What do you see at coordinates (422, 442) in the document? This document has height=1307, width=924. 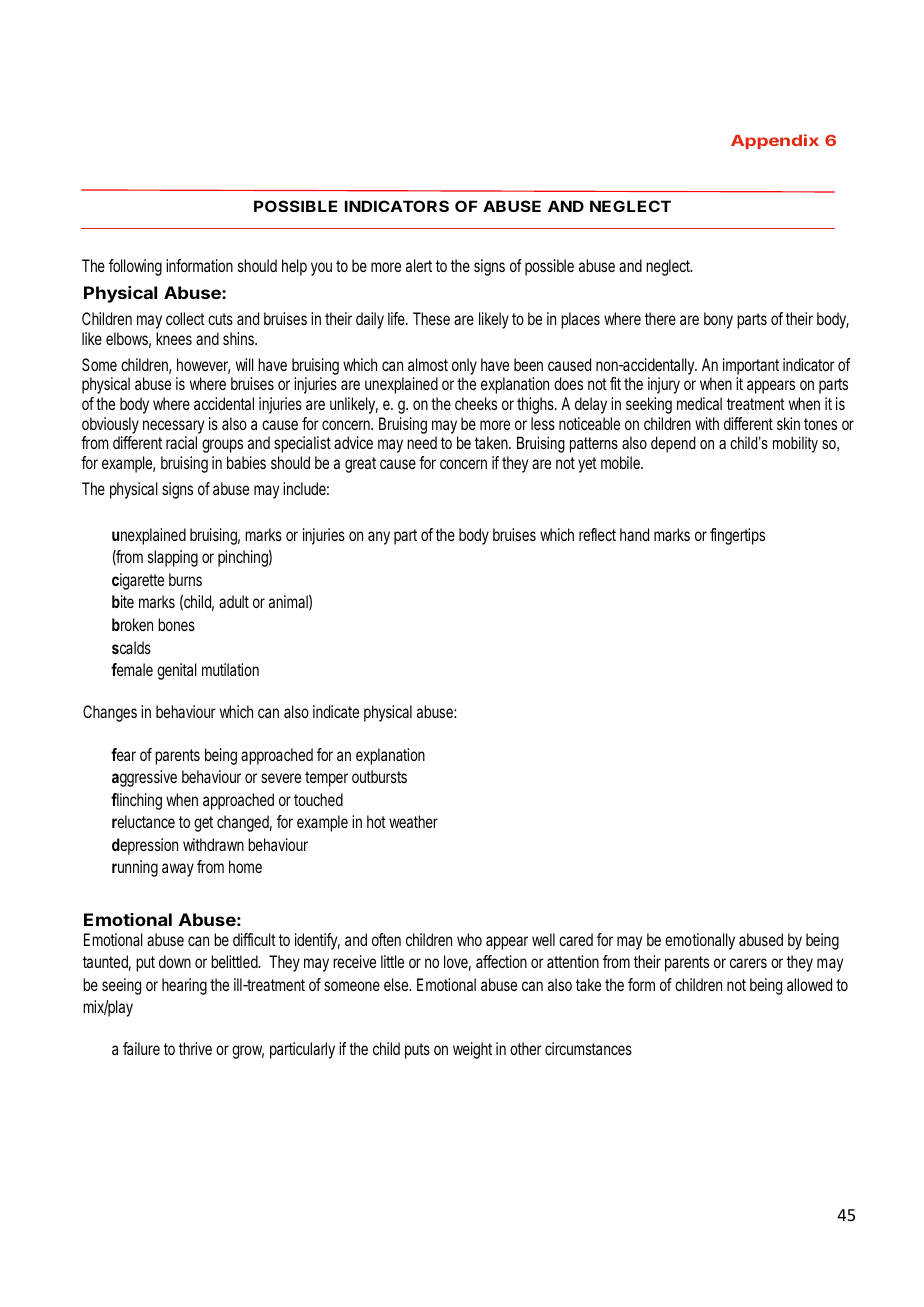 I see `need` at bounding box center [422, 442].
